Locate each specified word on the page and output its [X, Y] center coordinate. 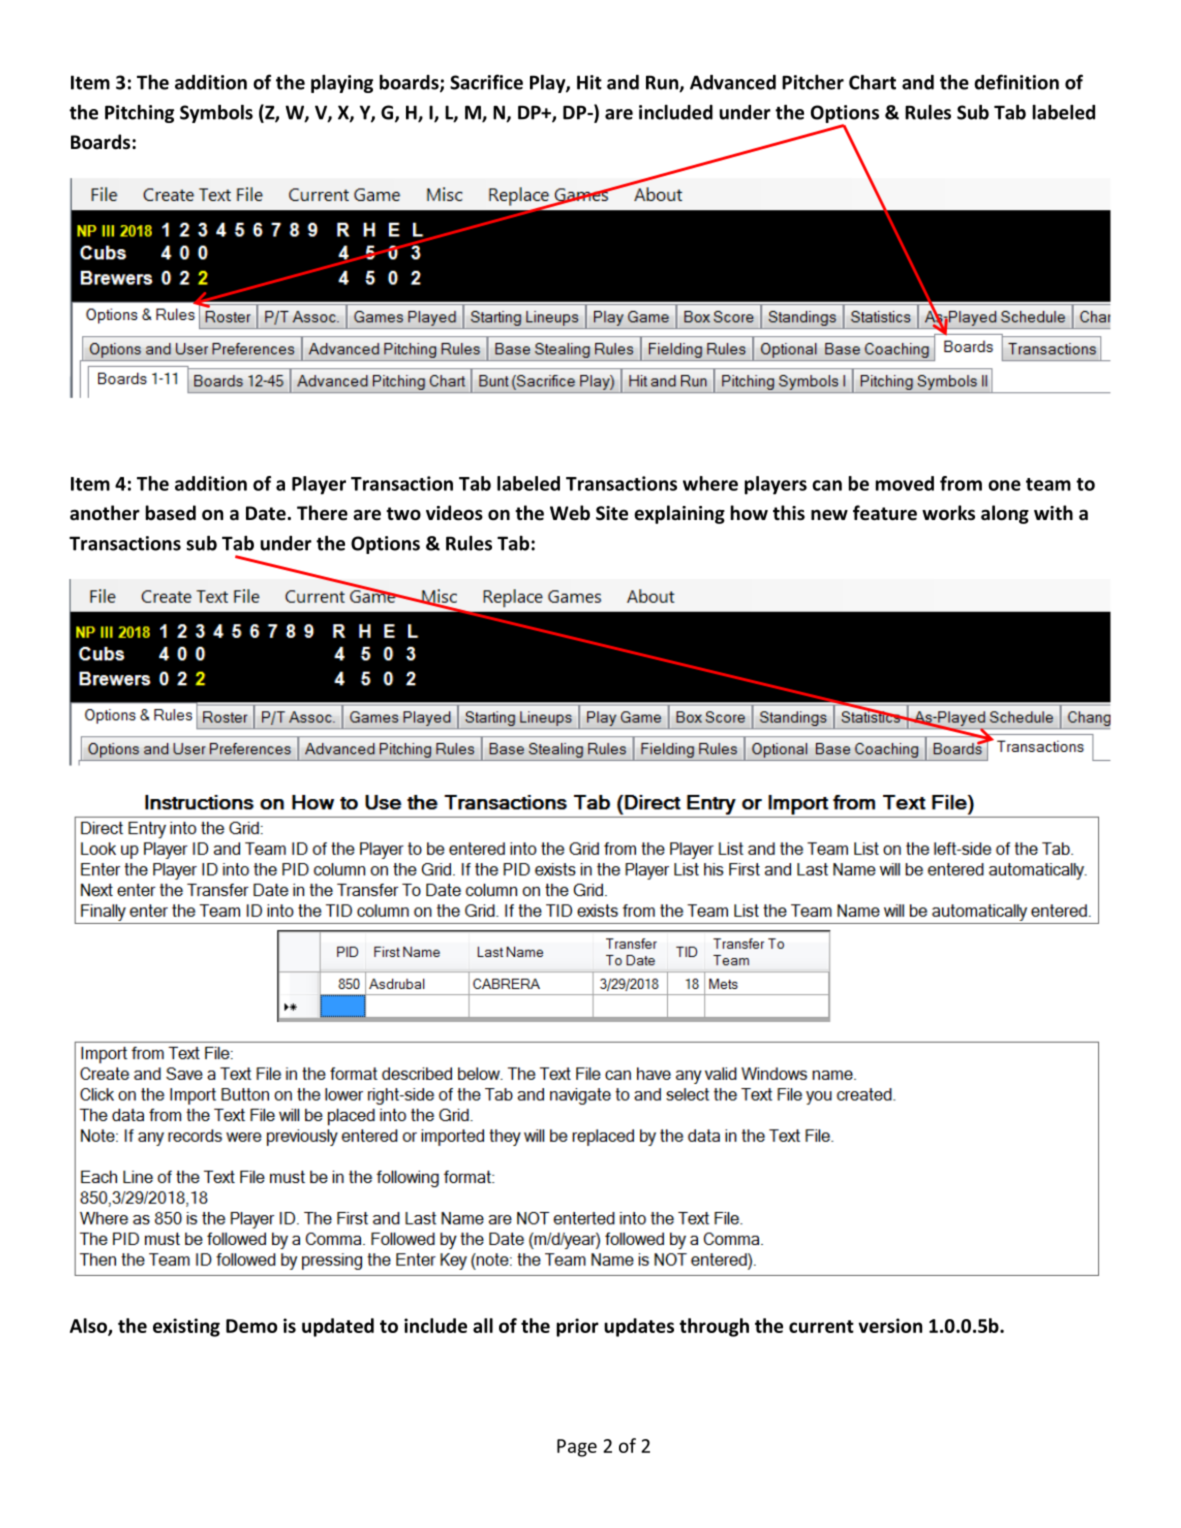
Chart [872, 82]
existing [186, 1327]
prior [578, 1327]
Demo [251, 1326]
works [948, 513]
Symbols [216, 113]
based [171, 513]
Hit [589, 82]
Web [570, 513]
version [890, 1325]
